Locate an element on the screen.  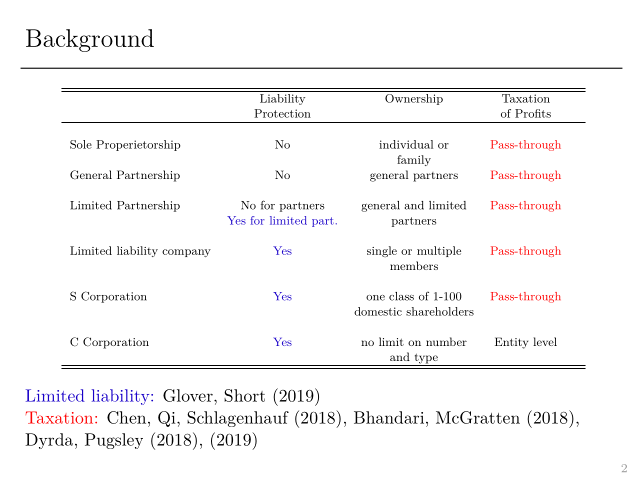
company is located at coordinates (186, 253).
